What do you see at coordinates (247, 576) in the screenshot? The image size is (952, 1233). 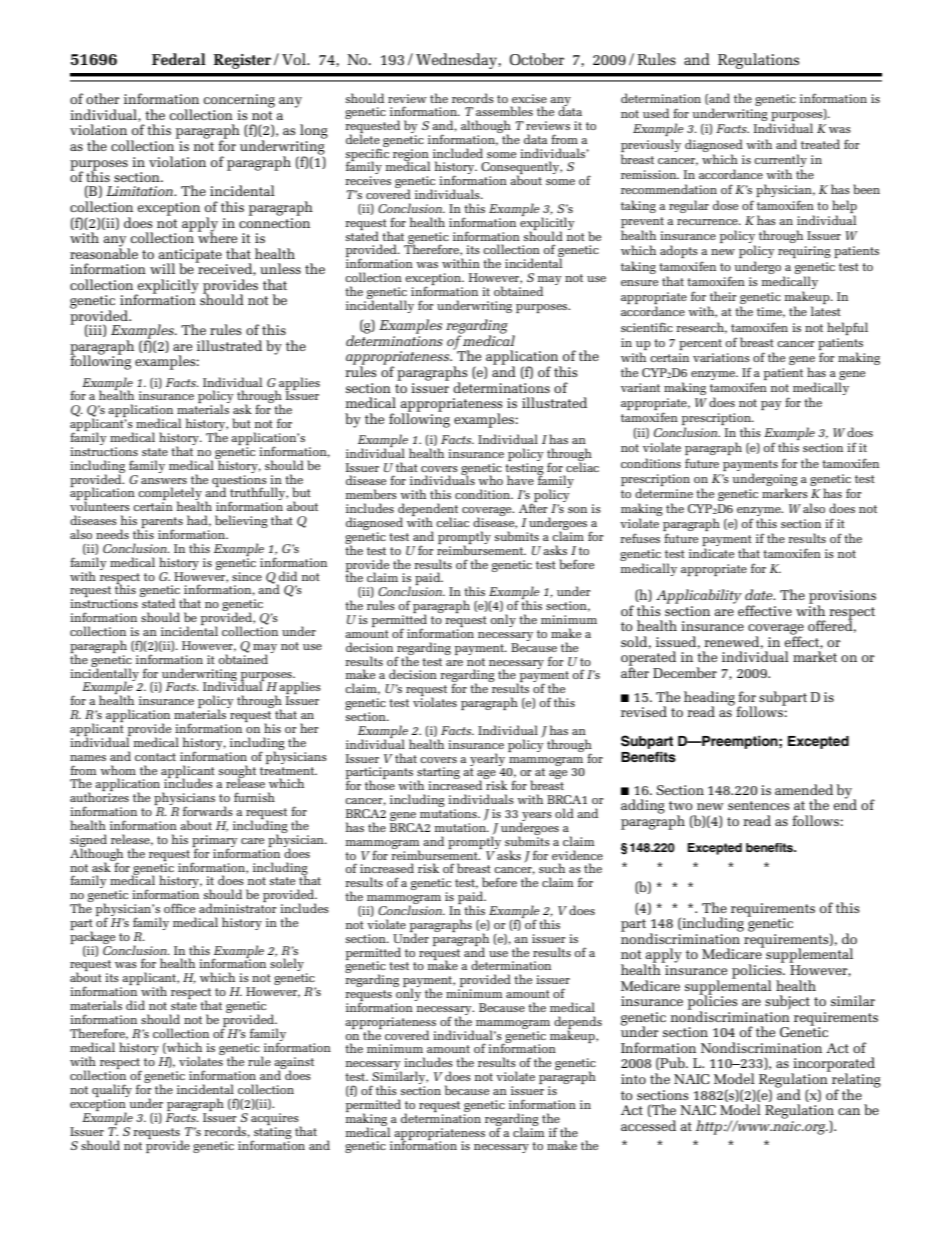 I see `since` at bounding box center [247, 576].
